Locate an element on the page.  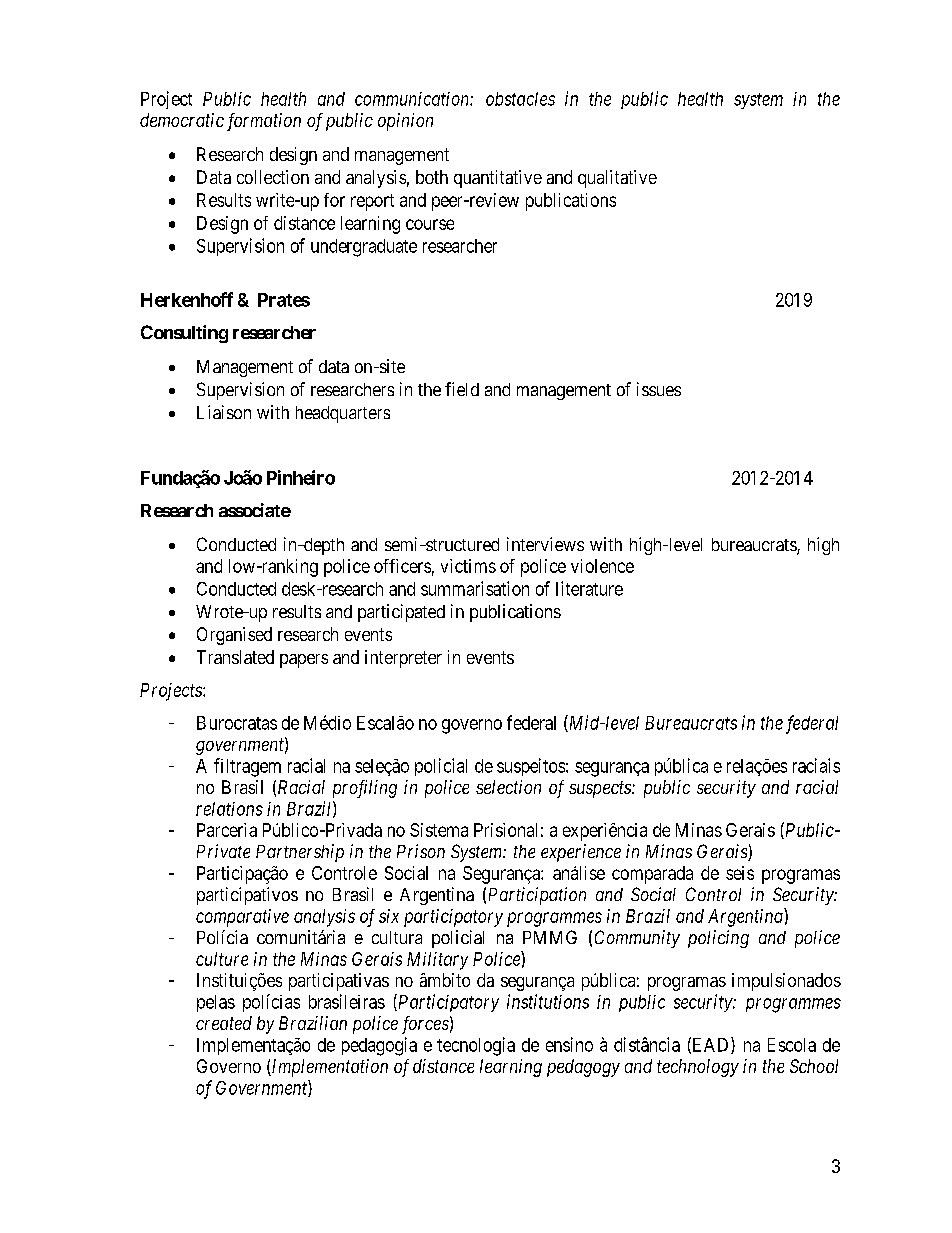
profiling is located at coordinates (365, 789).
